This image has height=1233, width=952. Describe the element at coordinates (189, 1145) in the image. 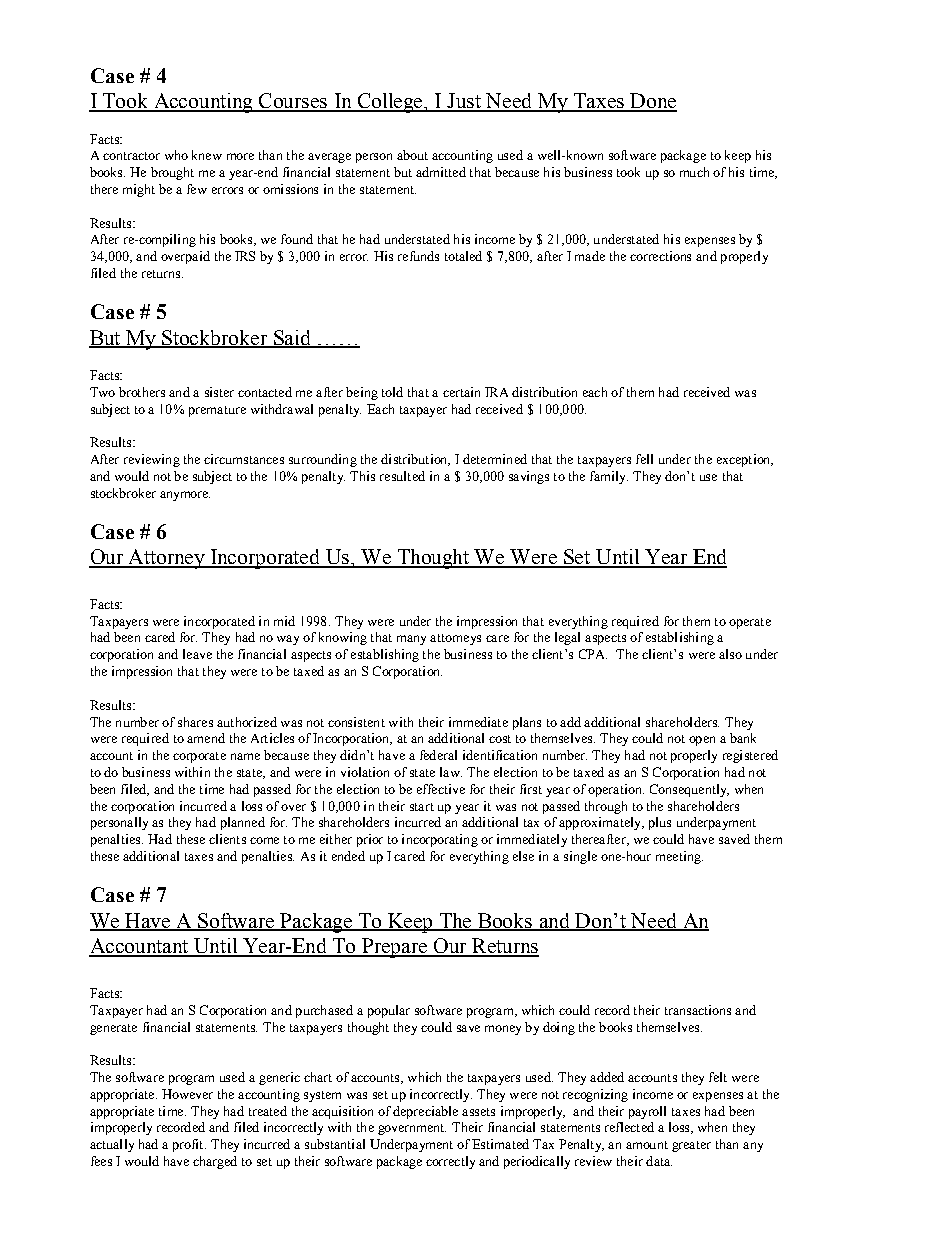

I see `profit` at that location.
